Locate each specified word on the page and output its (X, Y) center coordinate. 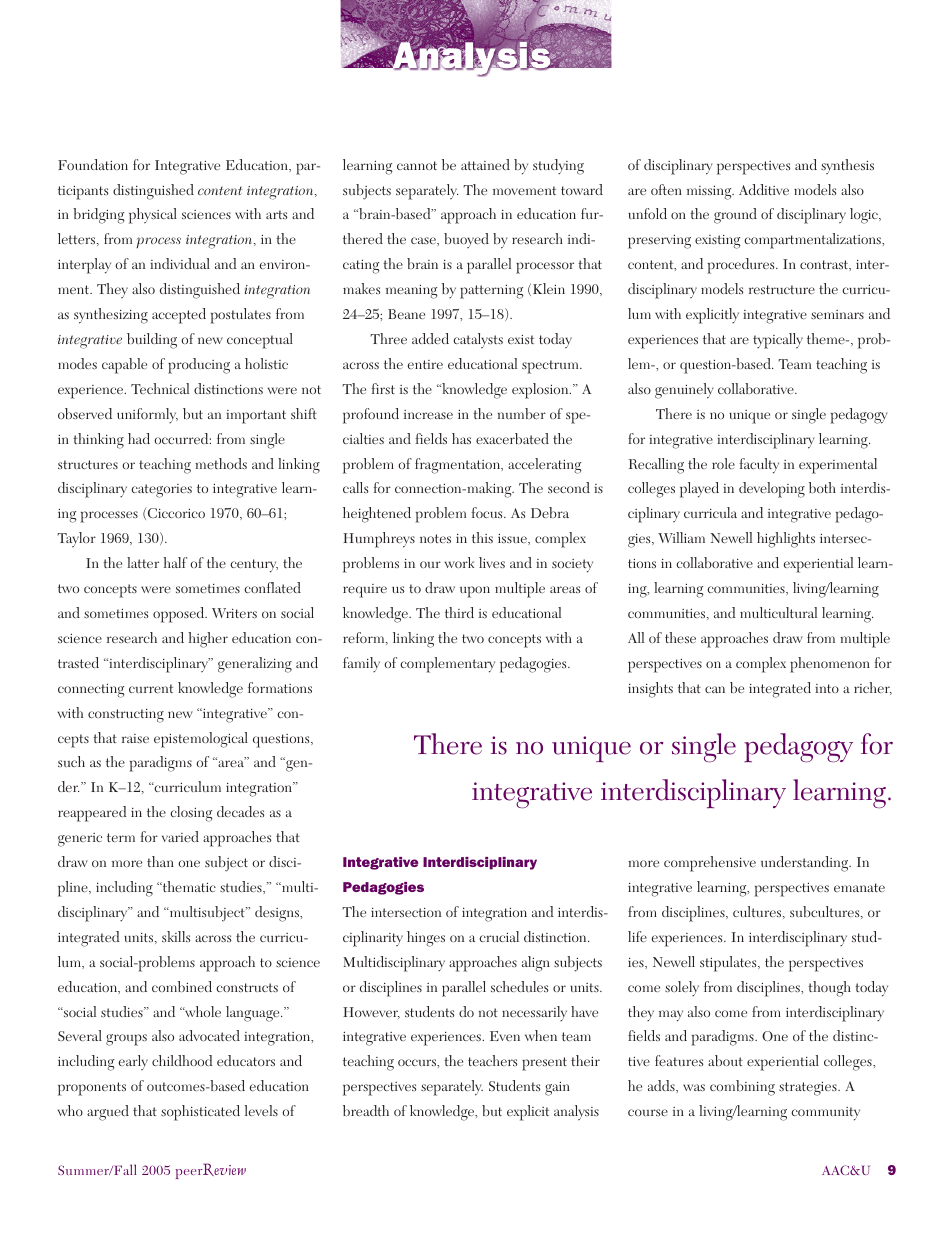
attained (485, 164)
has (461, 438)
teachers (492, 1060)
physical (153, 216)
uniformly (147, 415)
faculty (759, 466)
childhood (182, 1060)
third (459, 612)
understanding (806, 864)
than (160, 861)
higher (208, 640)
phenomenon (830, 665)
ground (735, 216)
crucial (499, 936)
